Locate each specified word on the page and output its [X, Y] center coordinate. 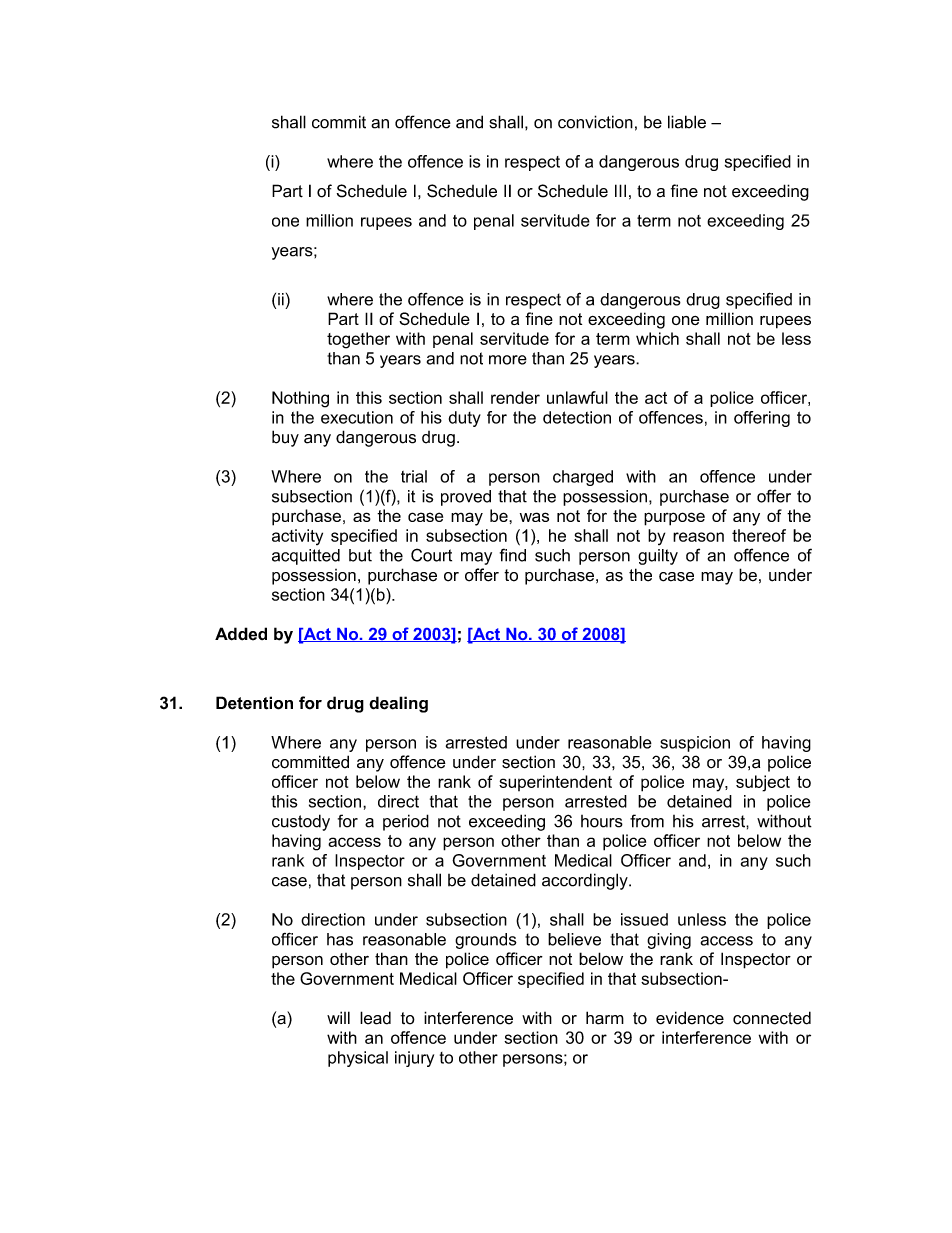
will [338, 1017]
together [358, 340]
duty [465, 419]
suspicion [695, 744]
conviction [595, 122]
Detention [254, 703]
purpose [674, 519]
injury [414, 1059]
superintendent [555, 783]
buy [285, 438]
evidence [690, 1018]
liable [687, 122]
